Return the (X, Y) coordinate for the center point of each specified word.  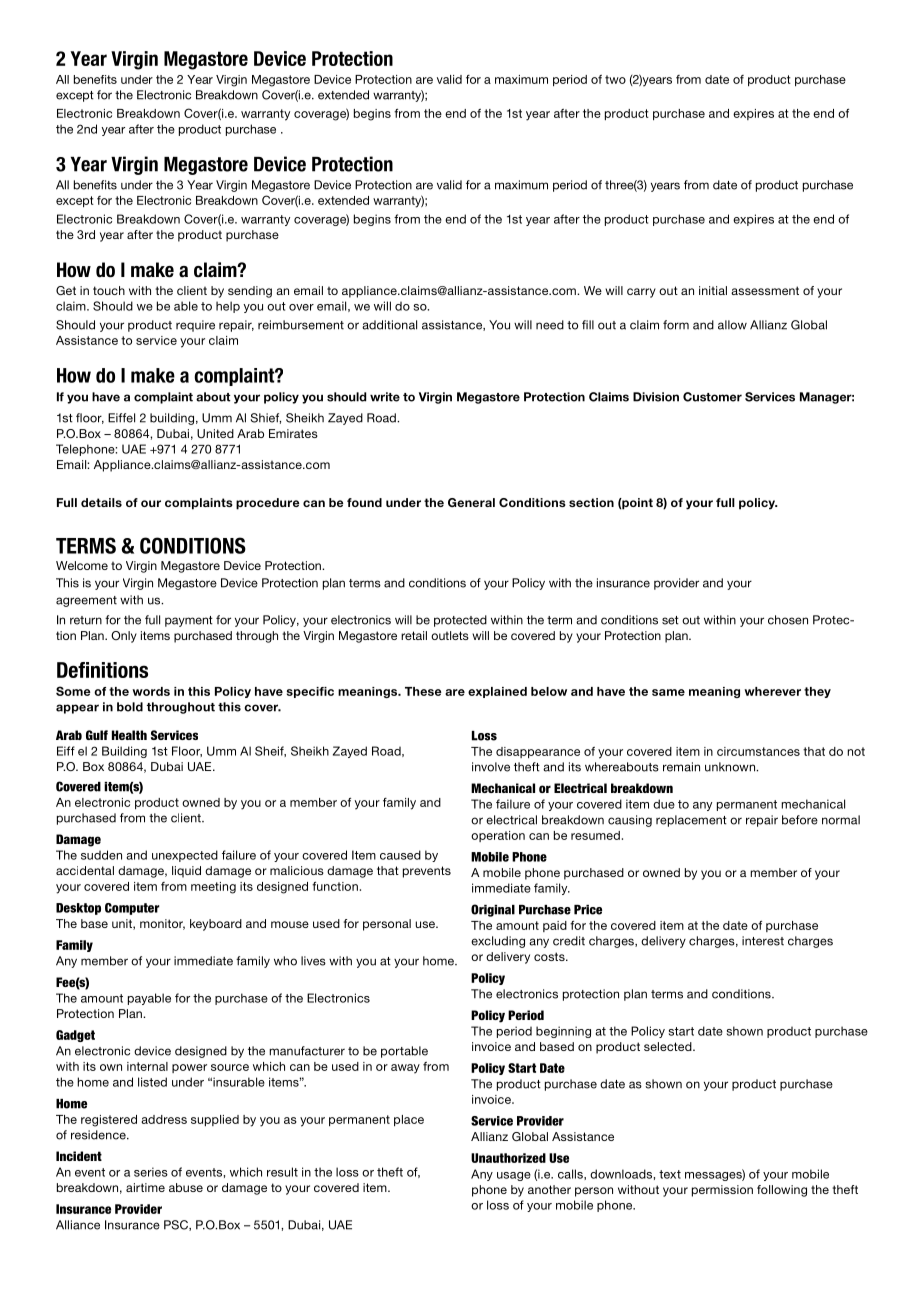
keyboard (216, 925)
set (670, 620)
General (471, 502)
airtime (145, 1187)
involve (491, 767)
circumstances (758, 751)
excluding (498, 942)
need (550, 325)
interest (763, 941)
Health (129, 735)
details (101, 502)
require (195, 326)
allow (732, 325)
